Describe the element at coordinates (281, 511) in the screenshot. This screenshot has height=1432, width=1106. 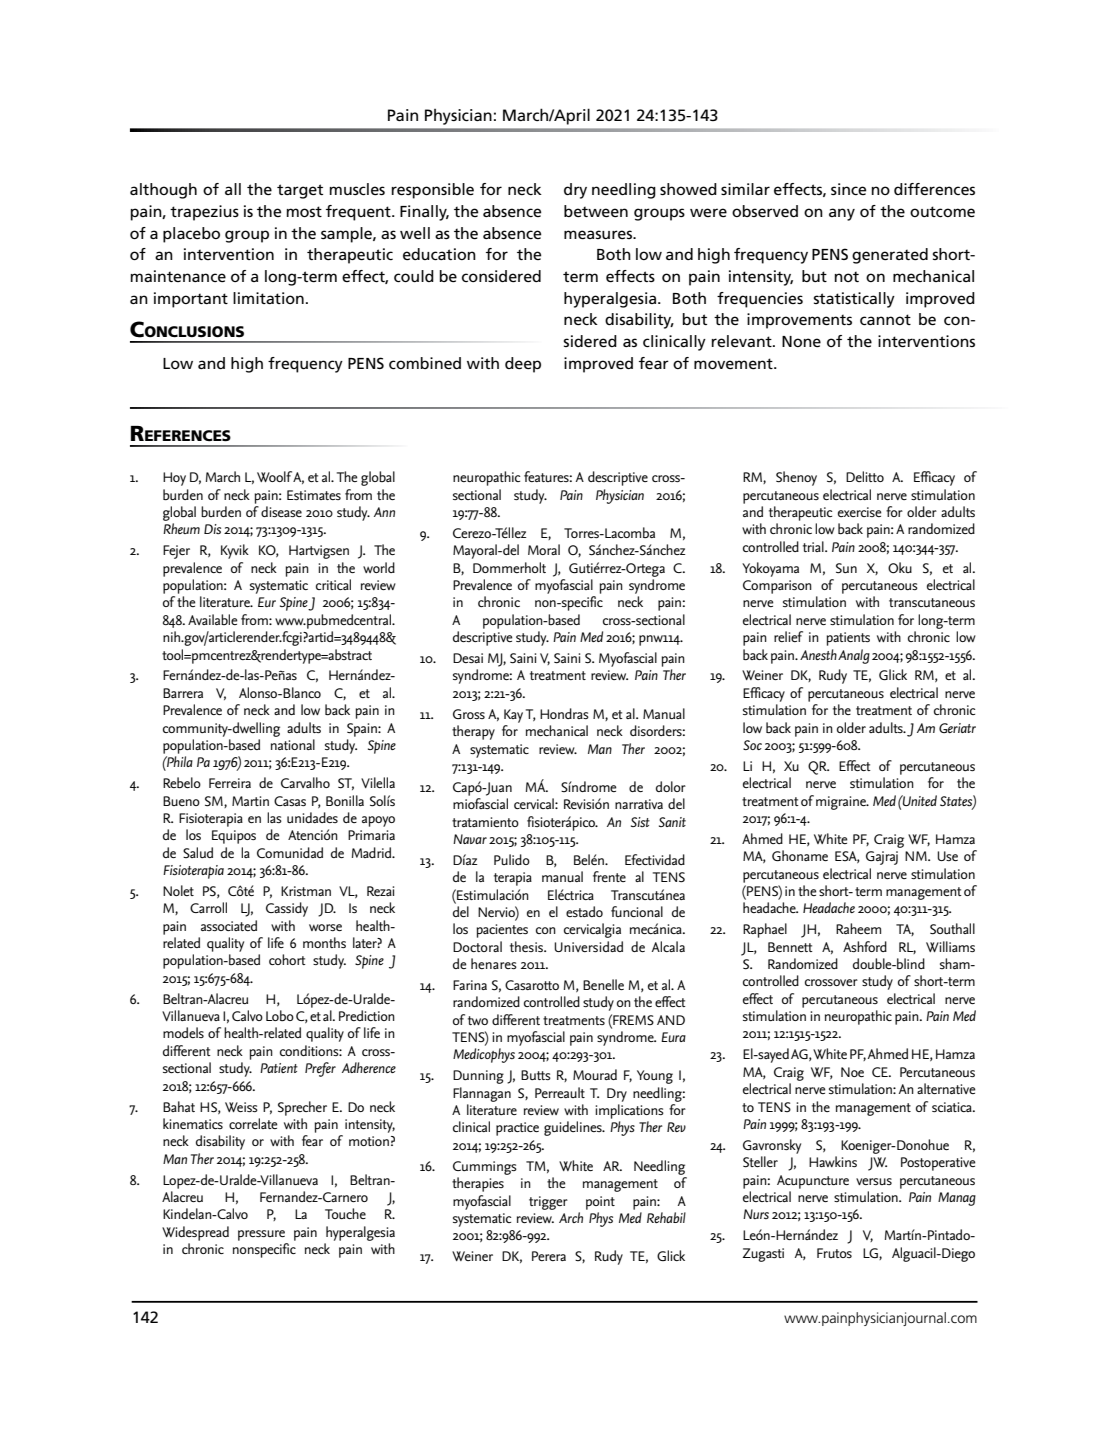
I see `disease` at that location.
